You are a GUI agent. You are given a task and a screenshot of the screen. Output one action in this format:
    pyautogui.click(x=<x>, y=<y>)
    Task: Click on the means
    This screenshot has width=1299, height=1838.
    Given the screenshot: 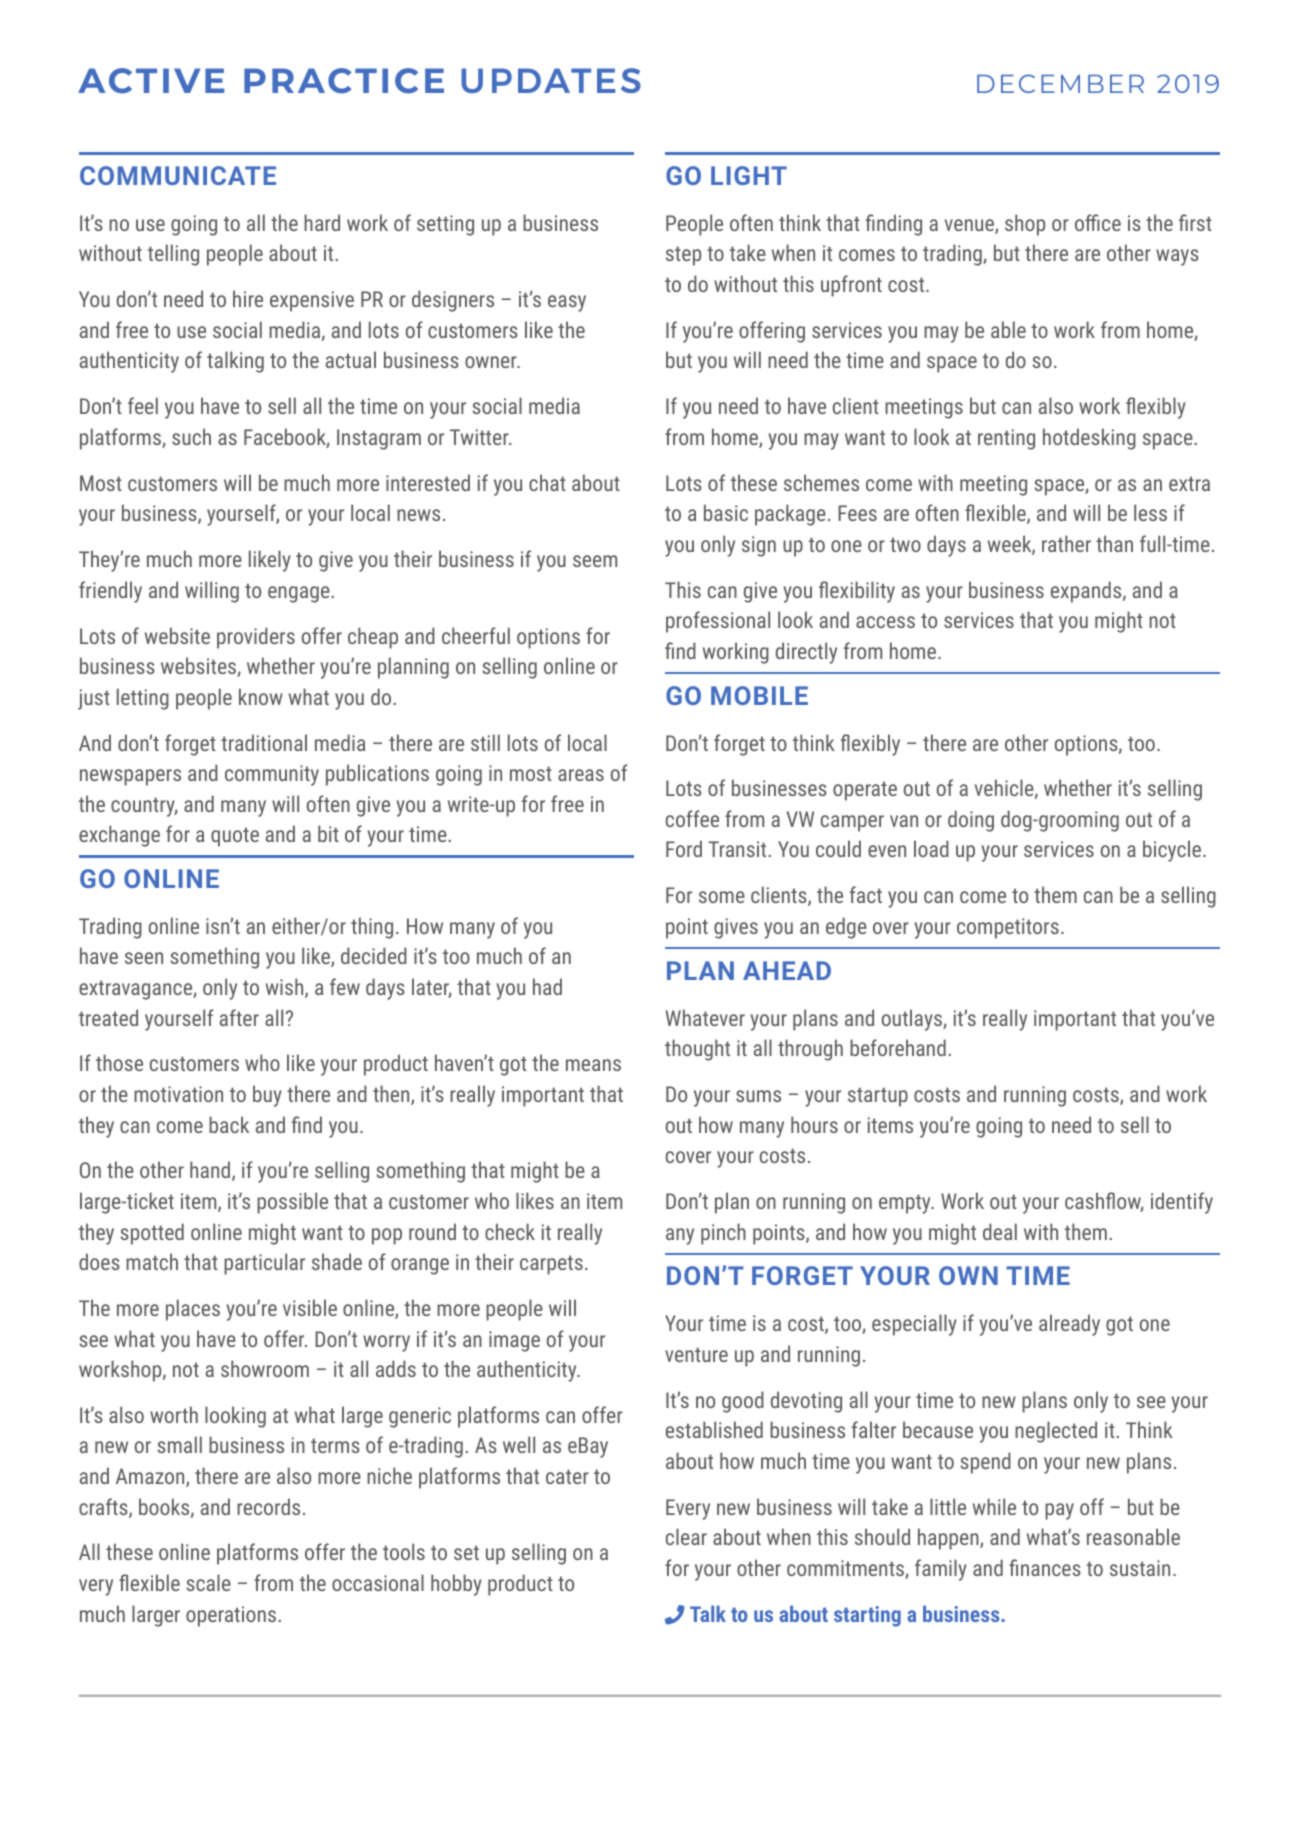 What is the action you would take?
    pyautogui.click(x=593, y=1065)
